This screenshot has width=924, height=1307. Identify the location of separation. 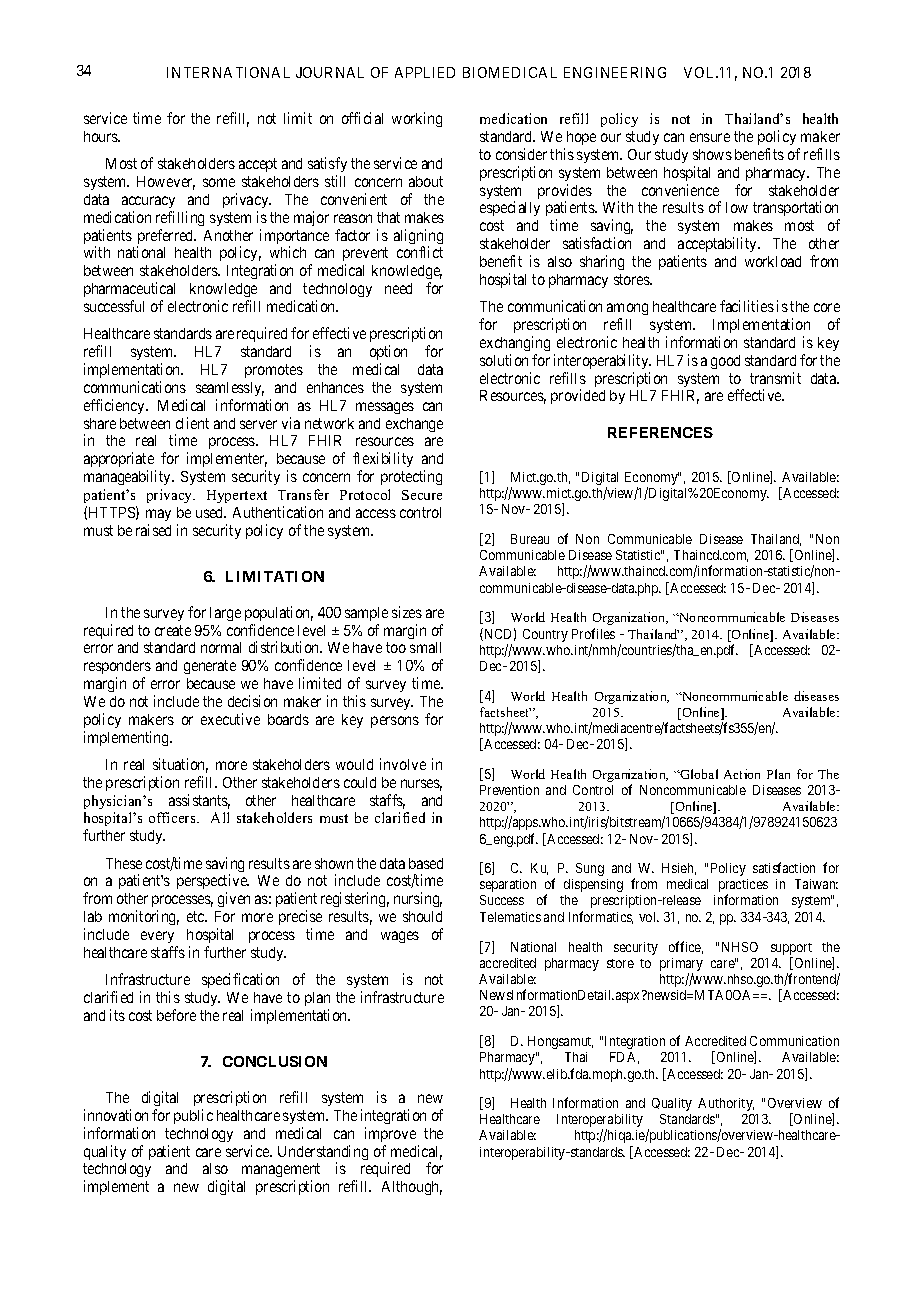
(508, 885).
